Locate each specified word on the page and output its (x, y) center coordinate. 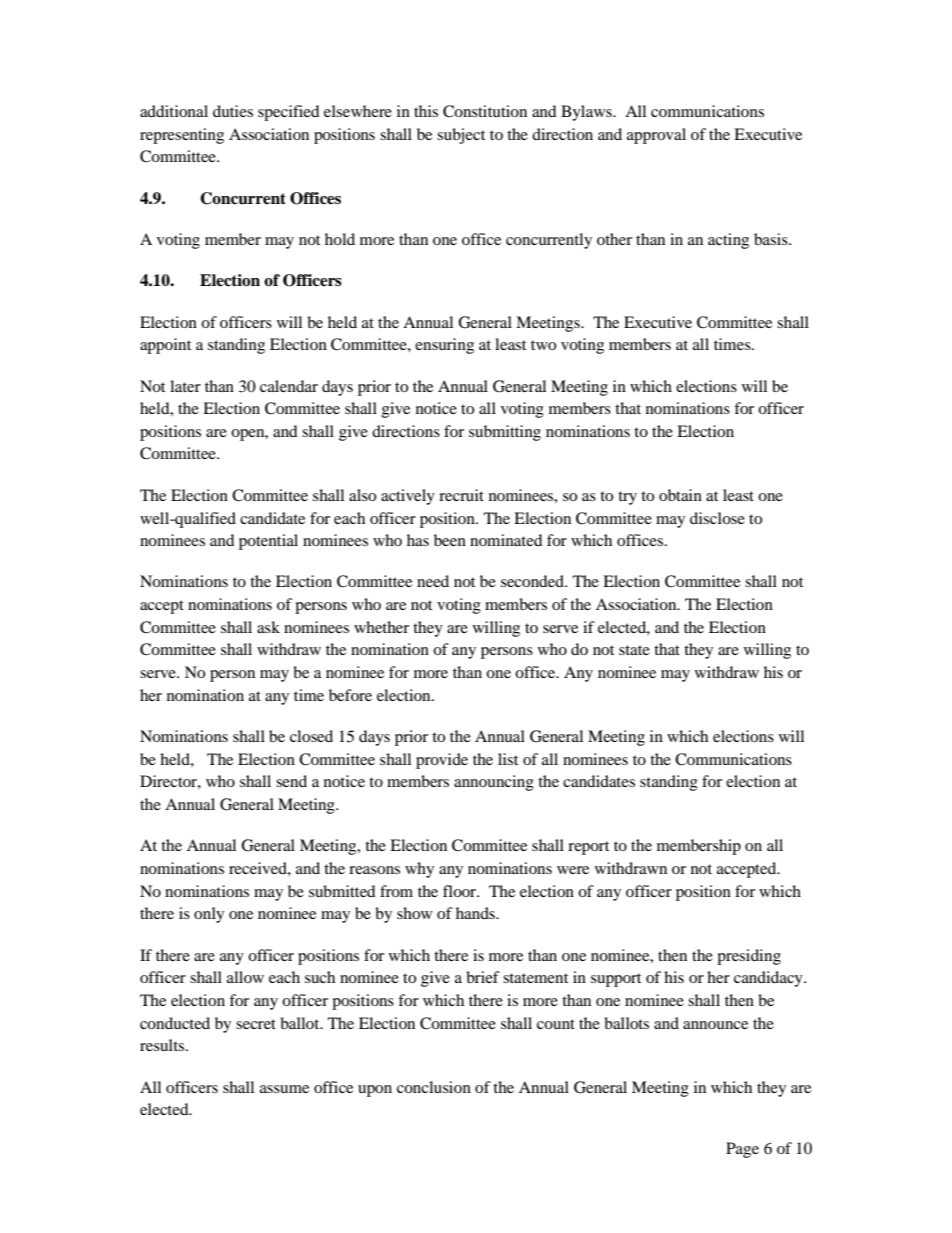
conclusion (434, 1087)
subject (461, 136)
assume (284, 1089)
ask (268, 627)
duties (233, 111)
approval (656, 136)
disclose (717, 518)
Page (742, 1150)
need (433, 581)
